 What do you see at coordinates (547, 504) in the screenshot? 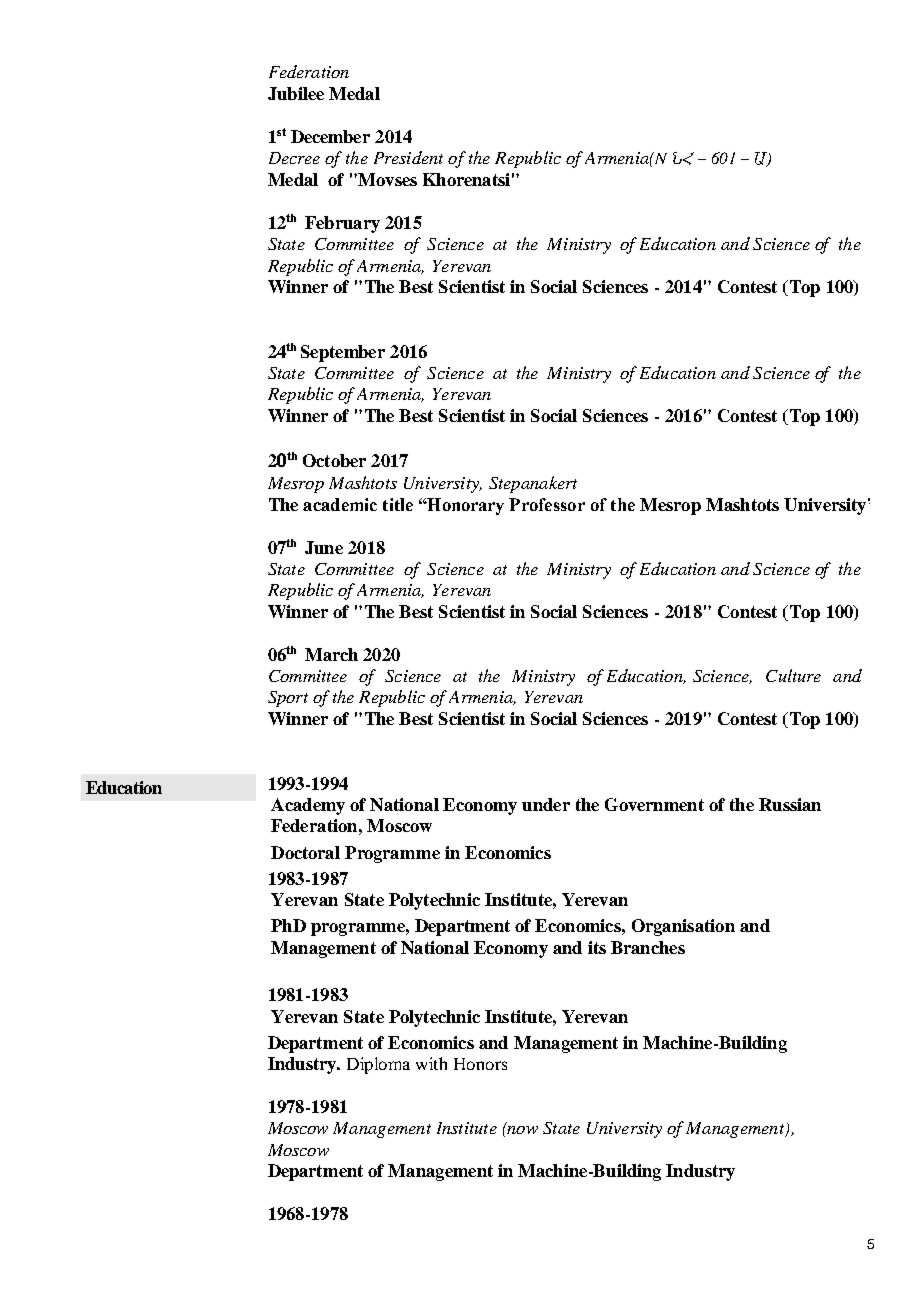
I see `Professor` at bounding box center [547, 504].
